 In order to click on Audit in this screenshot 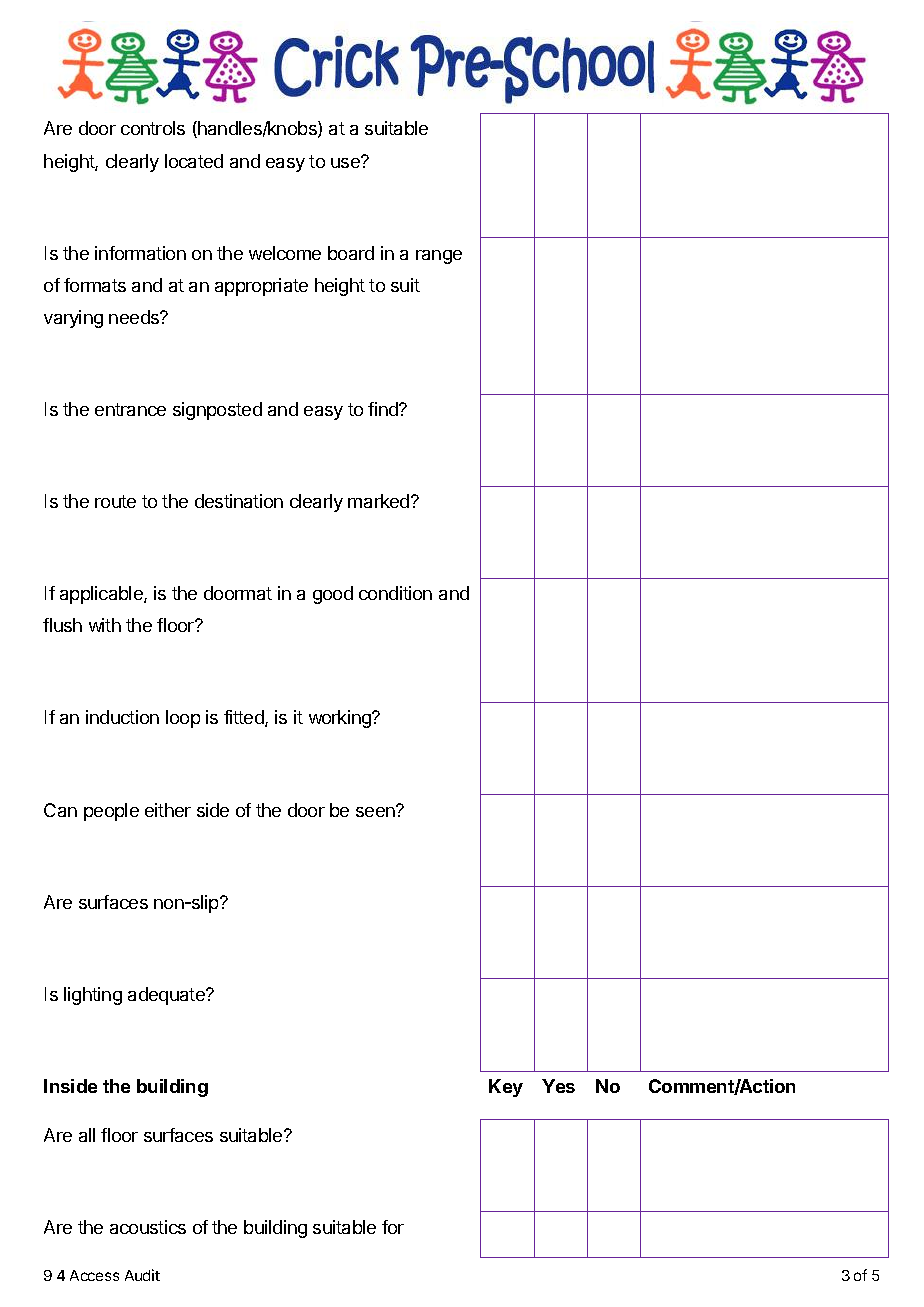, I will do `click(142, 1275)`.
